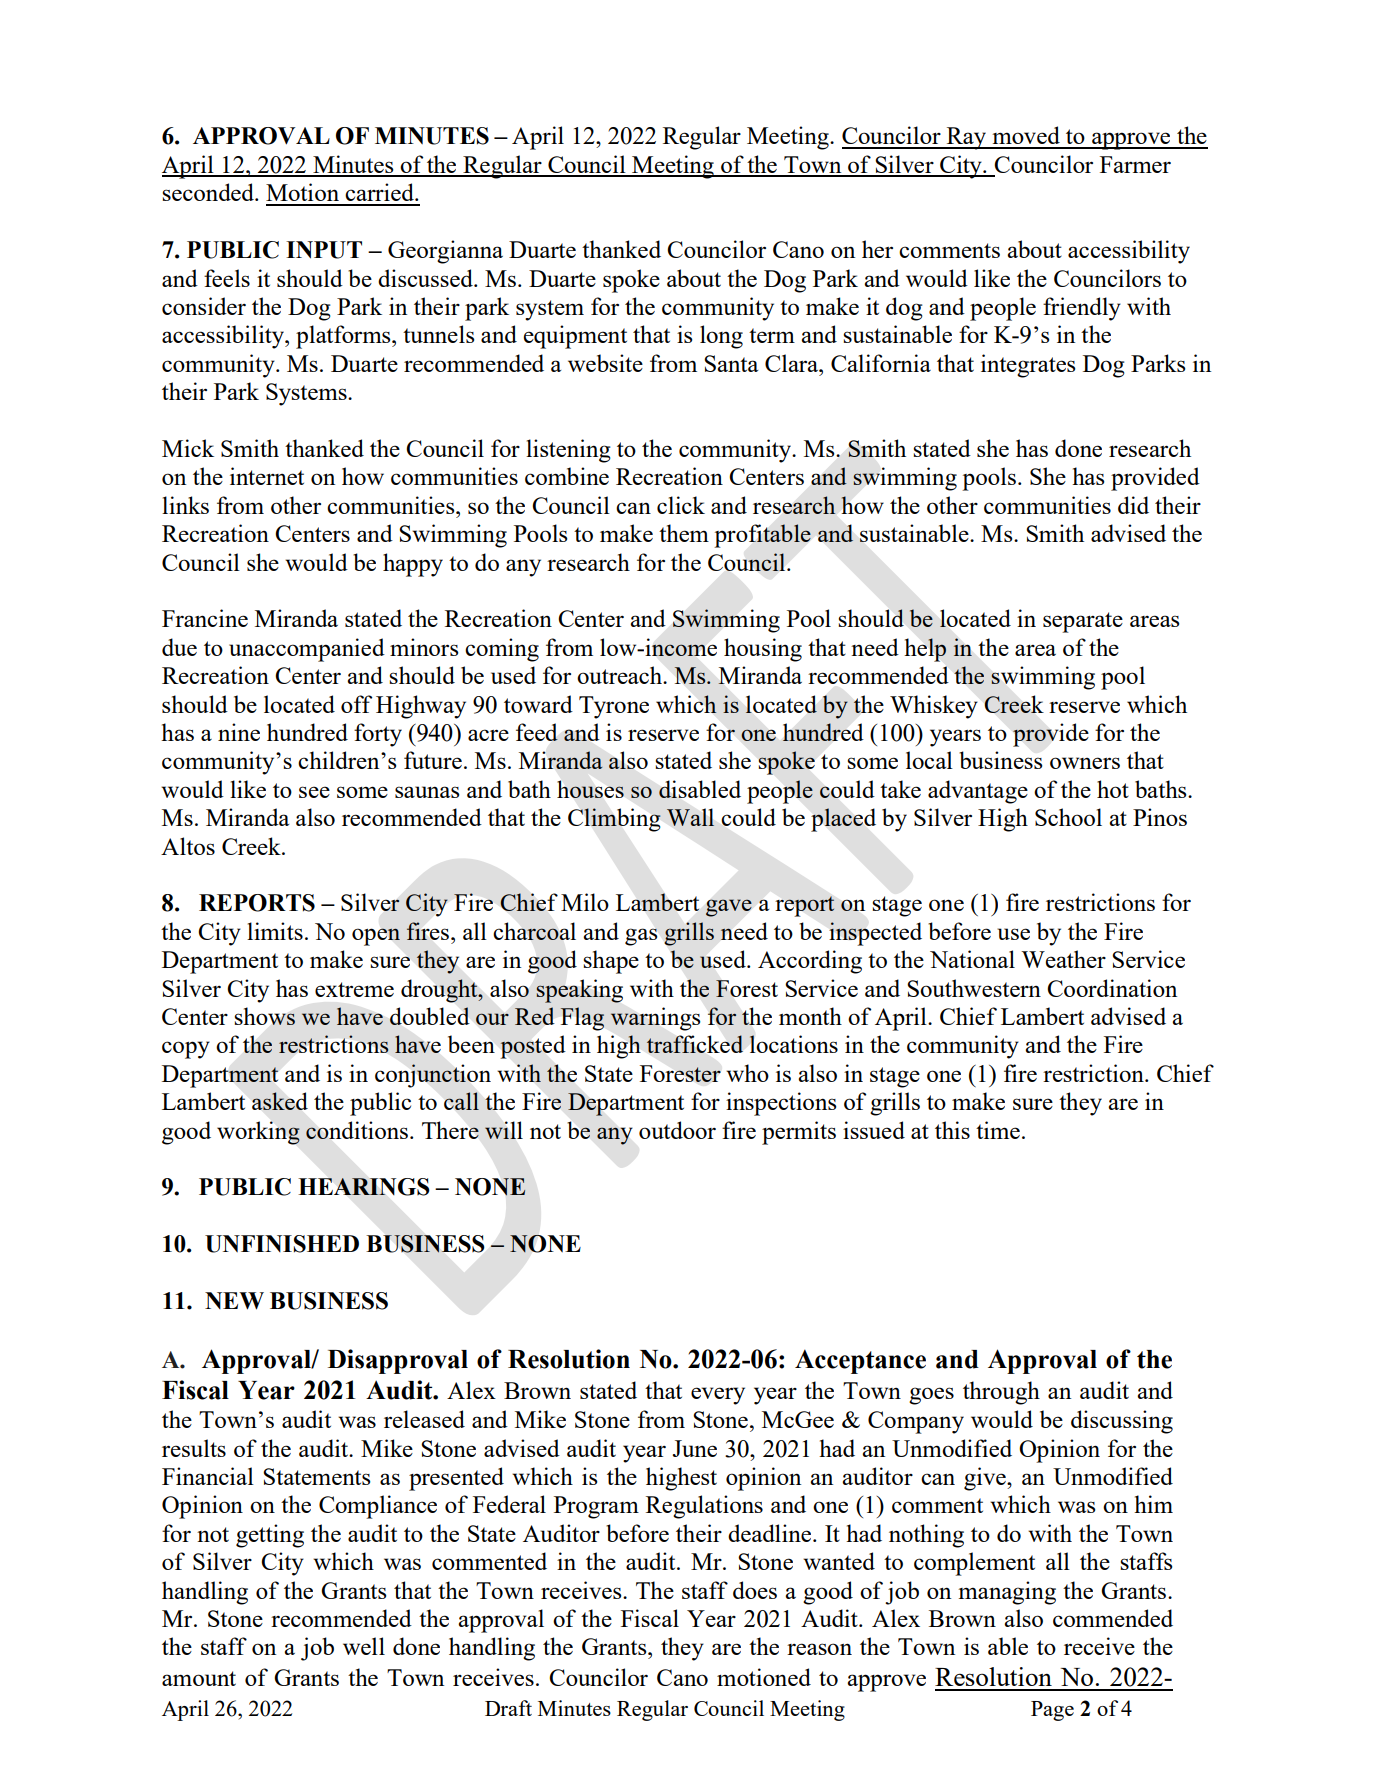  Describe the element at coordinates (967, 138) in the screenshot. I see `Ray` at that location.
